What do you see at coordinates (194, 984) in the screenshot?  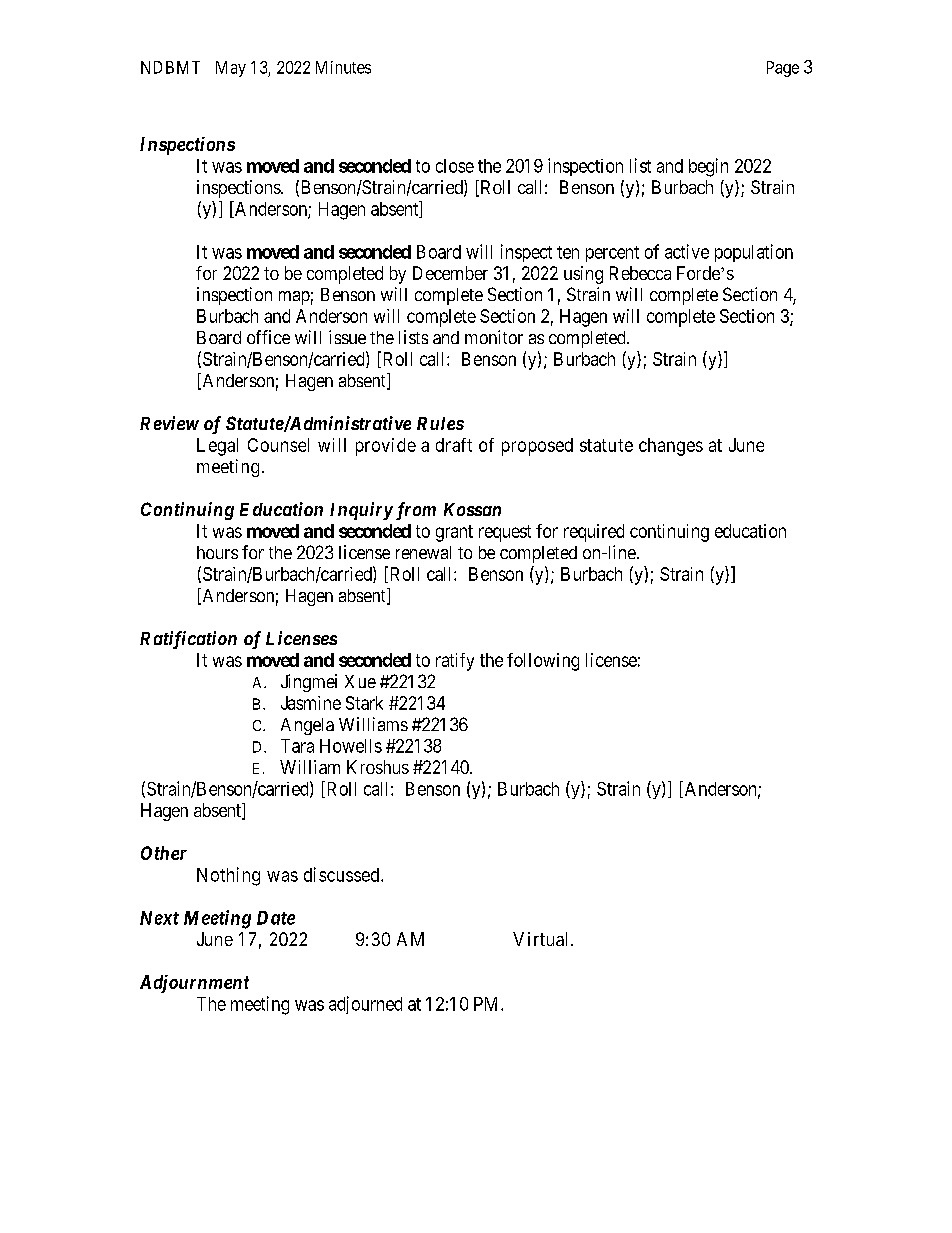 I see `Adjournment` at bounding box center [194, 984].
